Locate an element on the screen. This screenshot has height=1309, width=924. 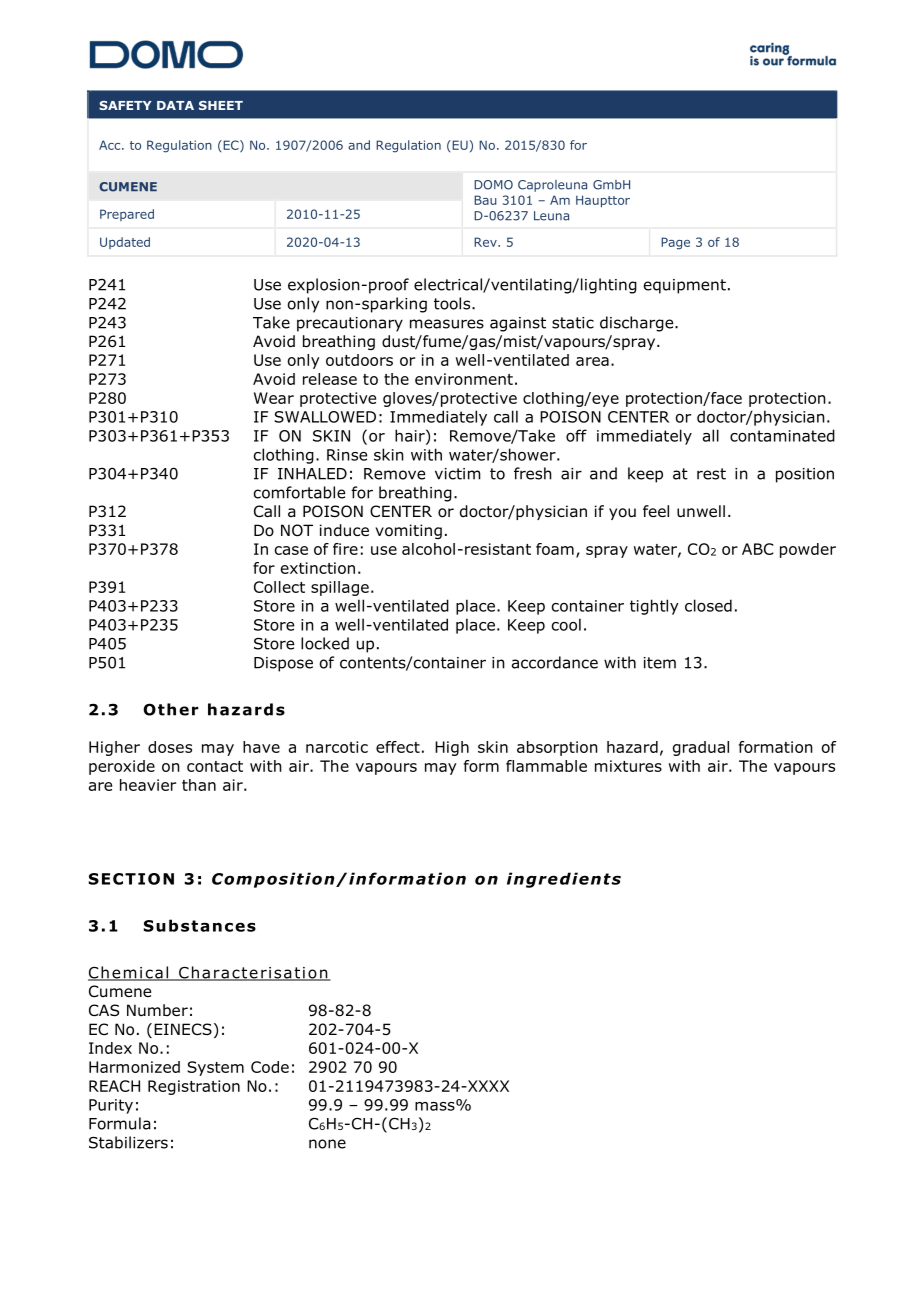
effect is located at coordinates (398, 747).
